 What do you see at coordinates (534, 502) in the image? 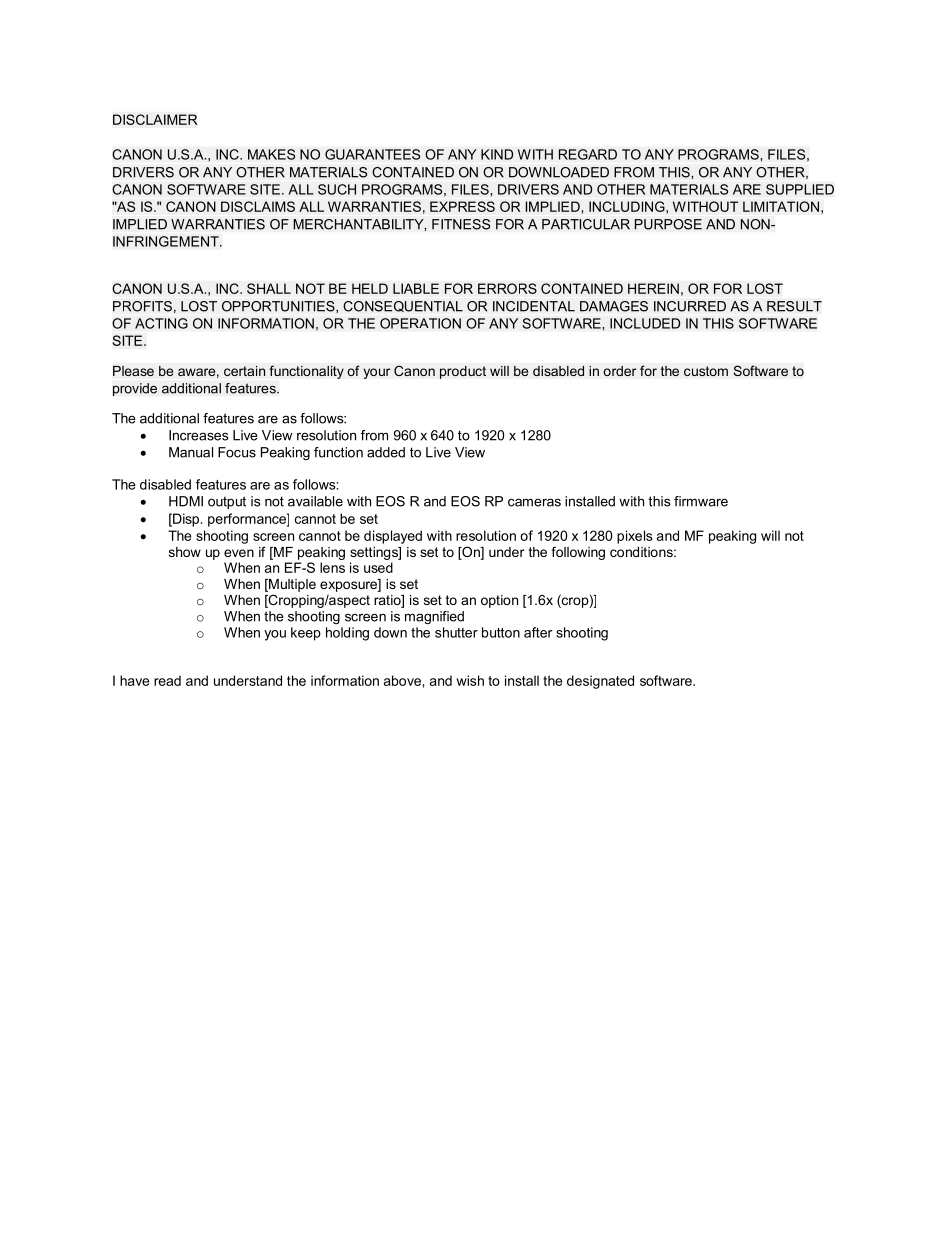
I see `cameras` at bounding box center [534, 502].
